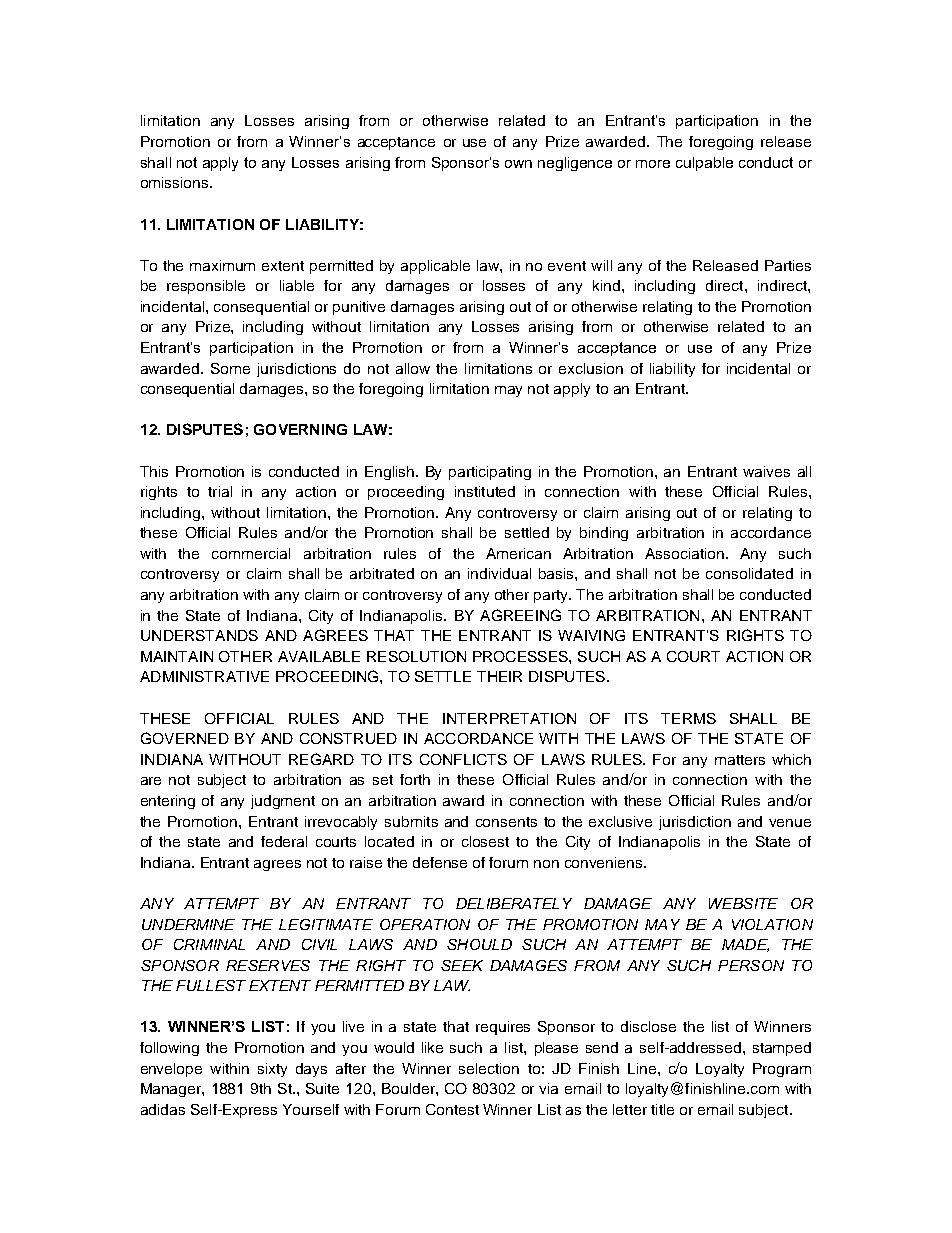  I want to click on venue, so click(790, 823).
